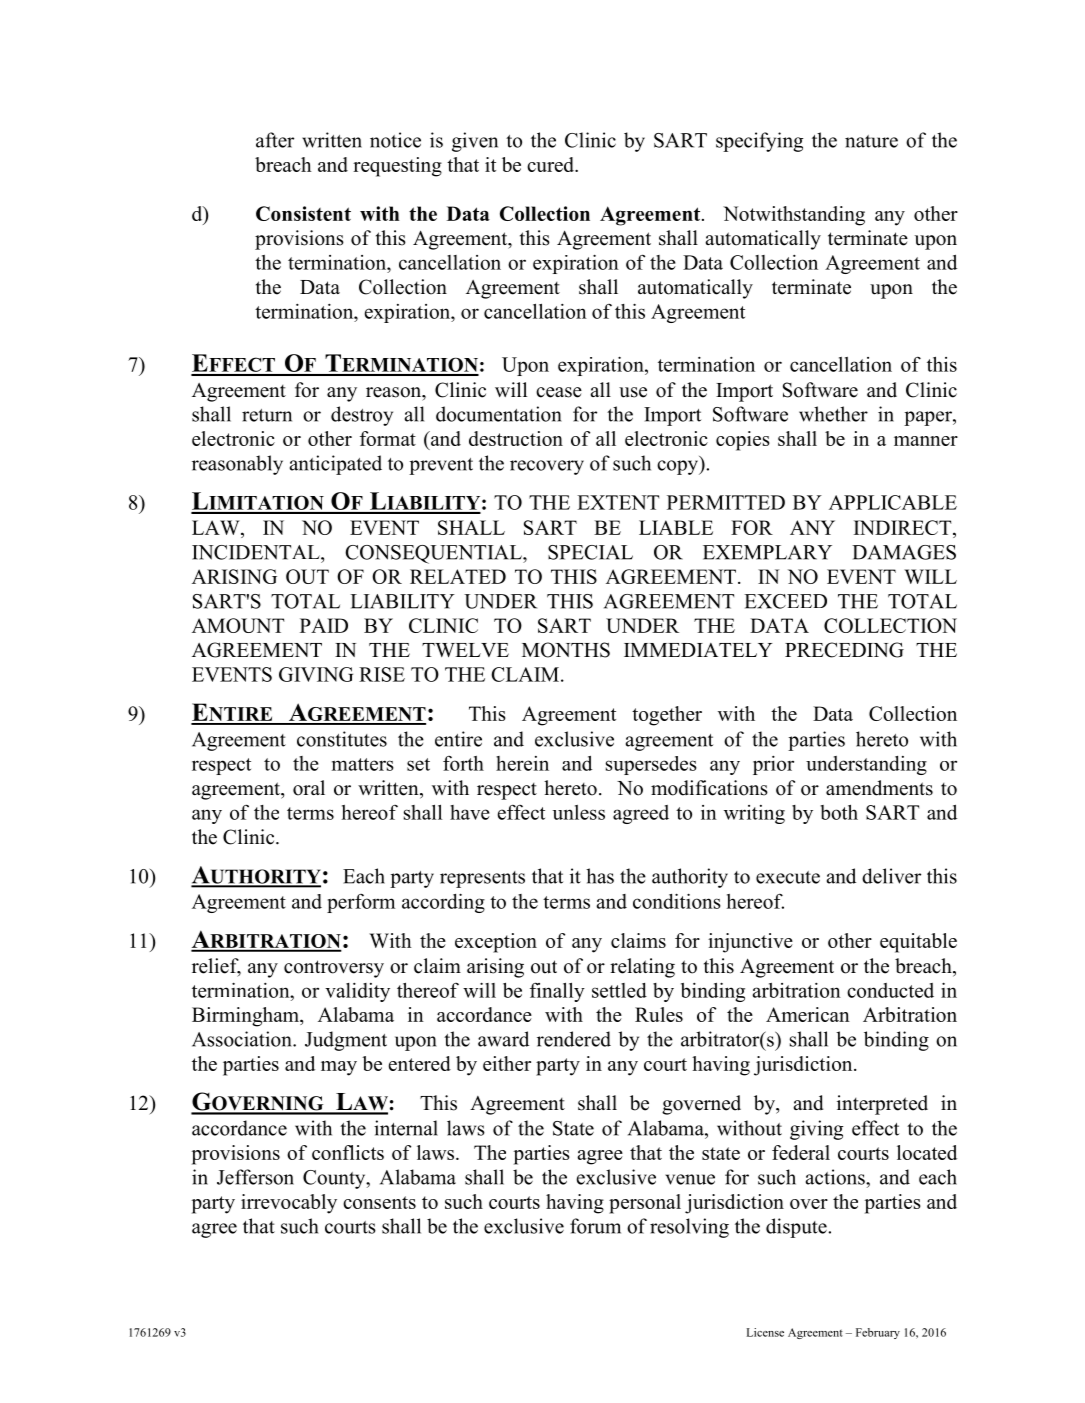 The width and height of the screenshot is (1085, 1403). Describe the element at coordinates (595, 1226) in the screenshot. I see `forum` at that location.
